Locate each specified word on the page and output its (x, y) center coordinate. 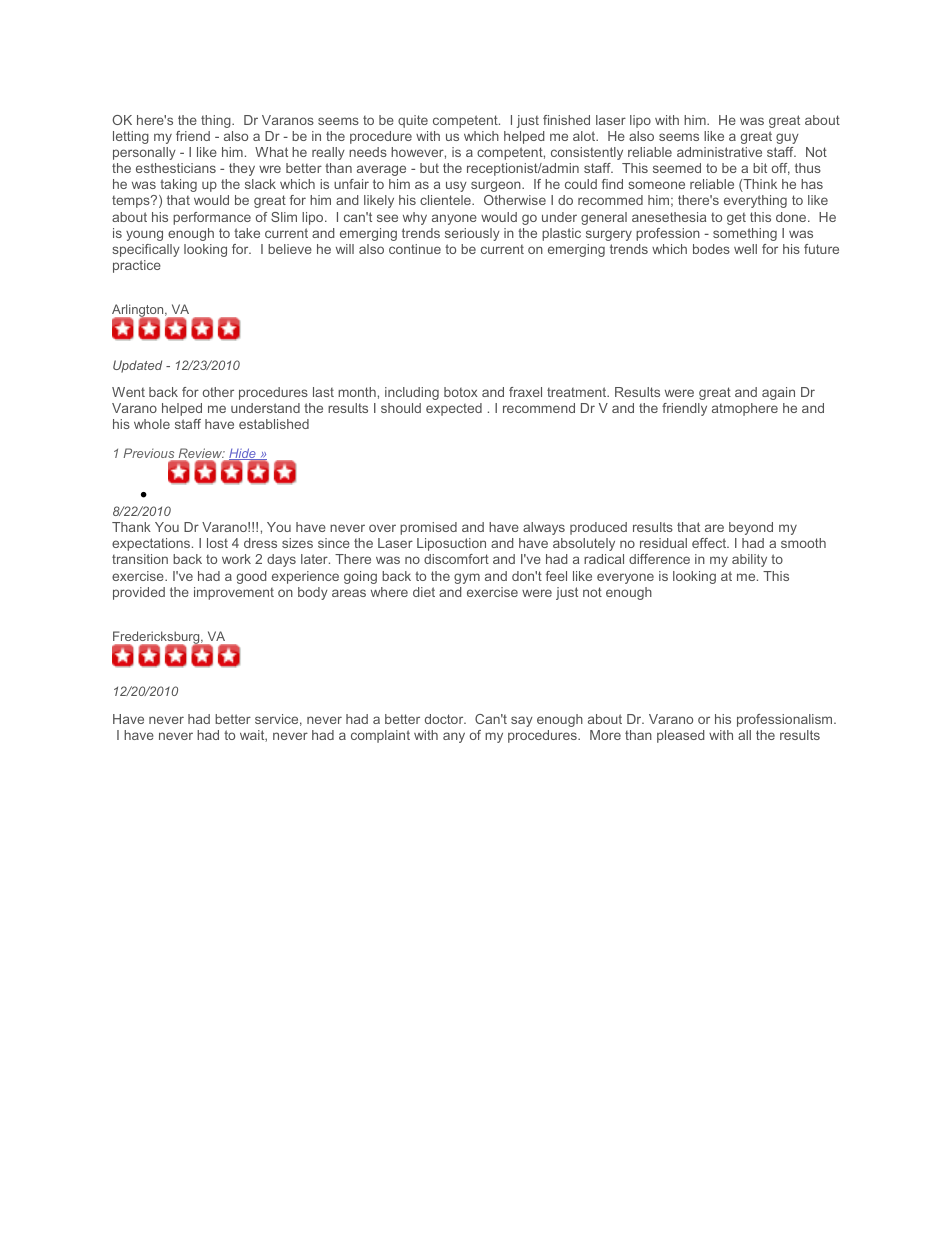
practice (137, 266)
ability (749, 560)
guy (787, 138)
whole (152, 424)
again (778, 393)
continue (415, 249)
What (271, 152)
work (236, 559)
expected (454, 409)
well (745, 249)
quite (413, 121)
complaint (380, 736)
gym (467, 578)
